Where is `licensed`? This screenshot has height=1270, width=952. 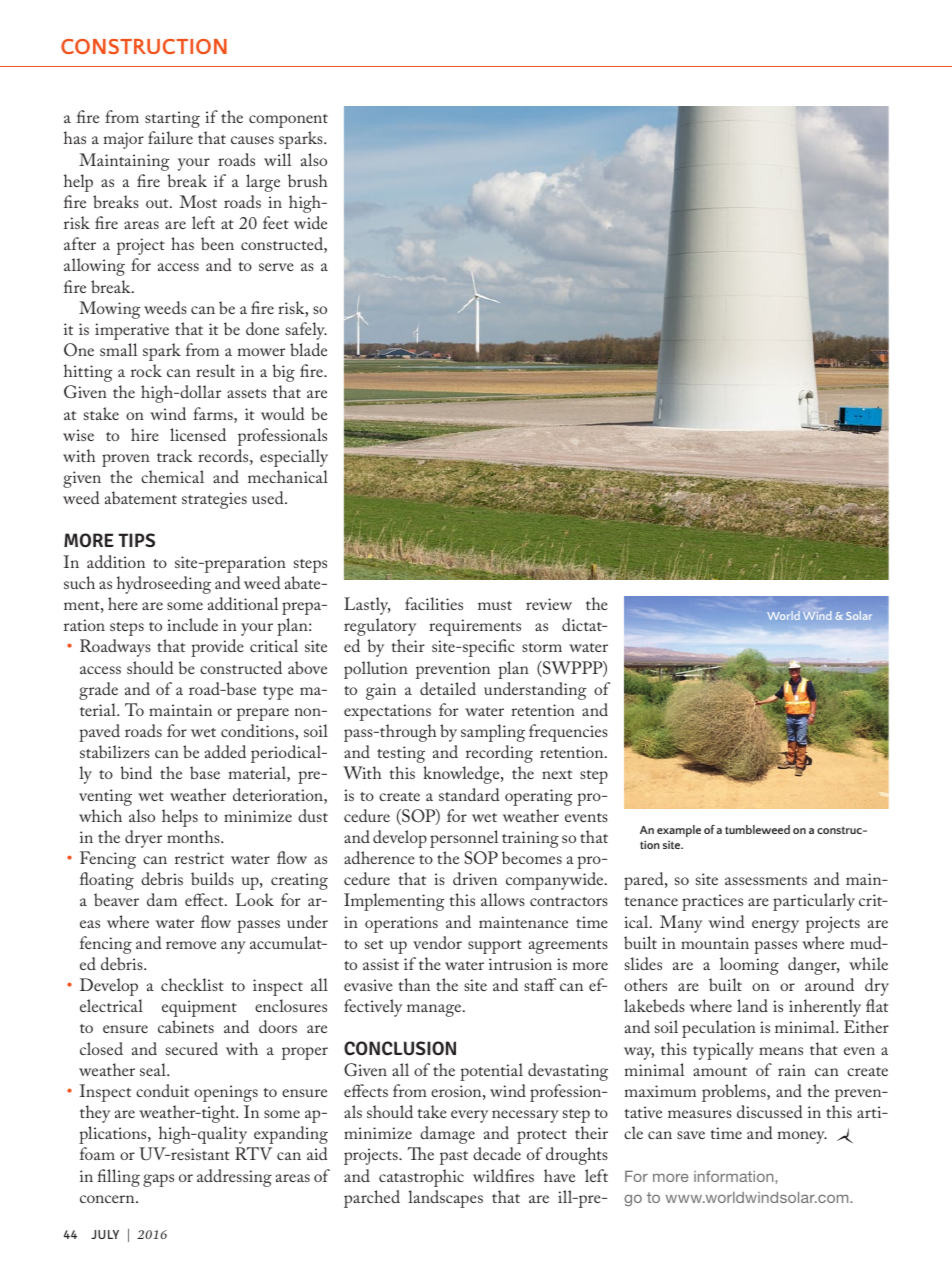 licensed is located at coordinates (198, 434).
